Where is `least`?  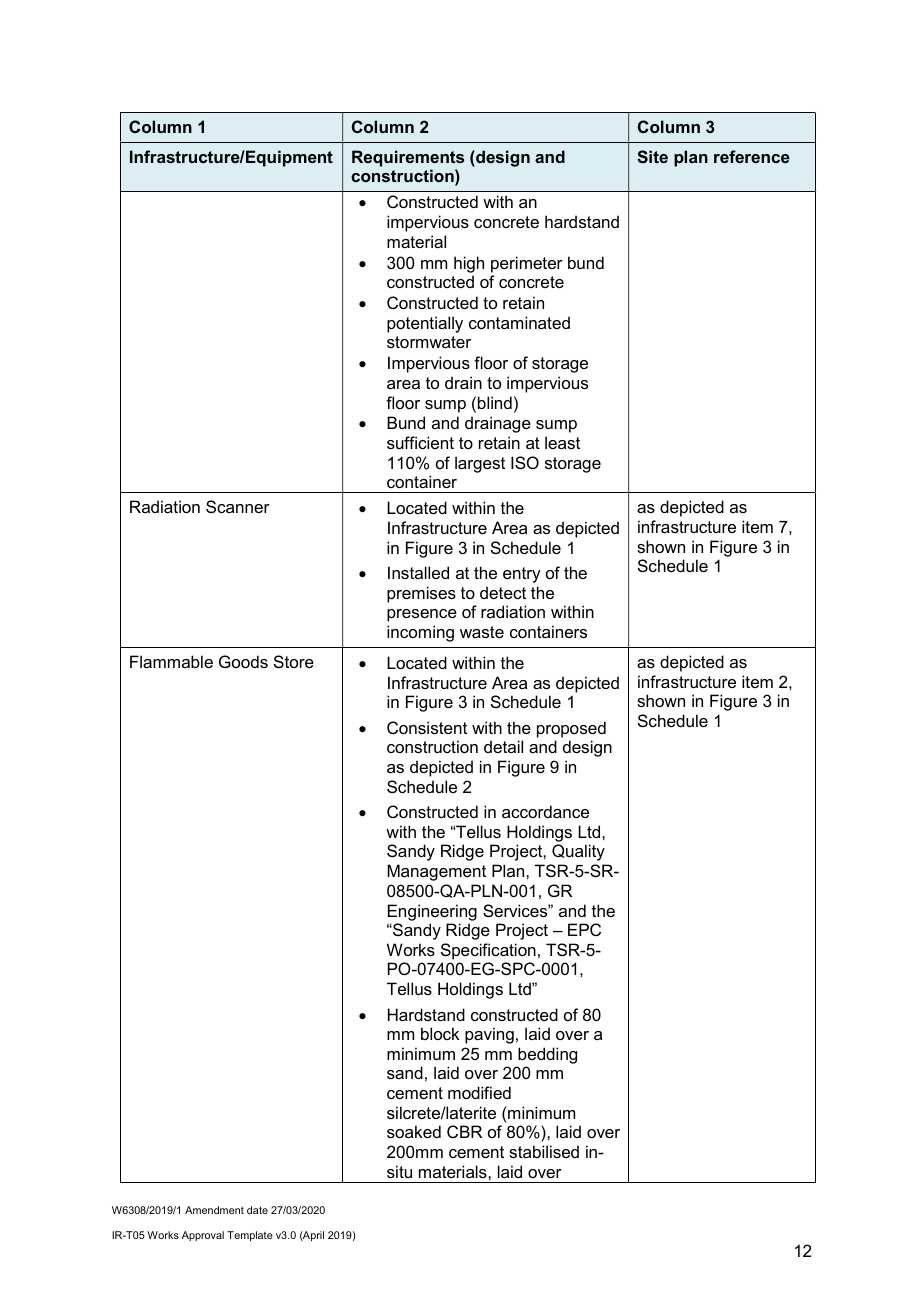 least is located at coordinates (562, 442).
